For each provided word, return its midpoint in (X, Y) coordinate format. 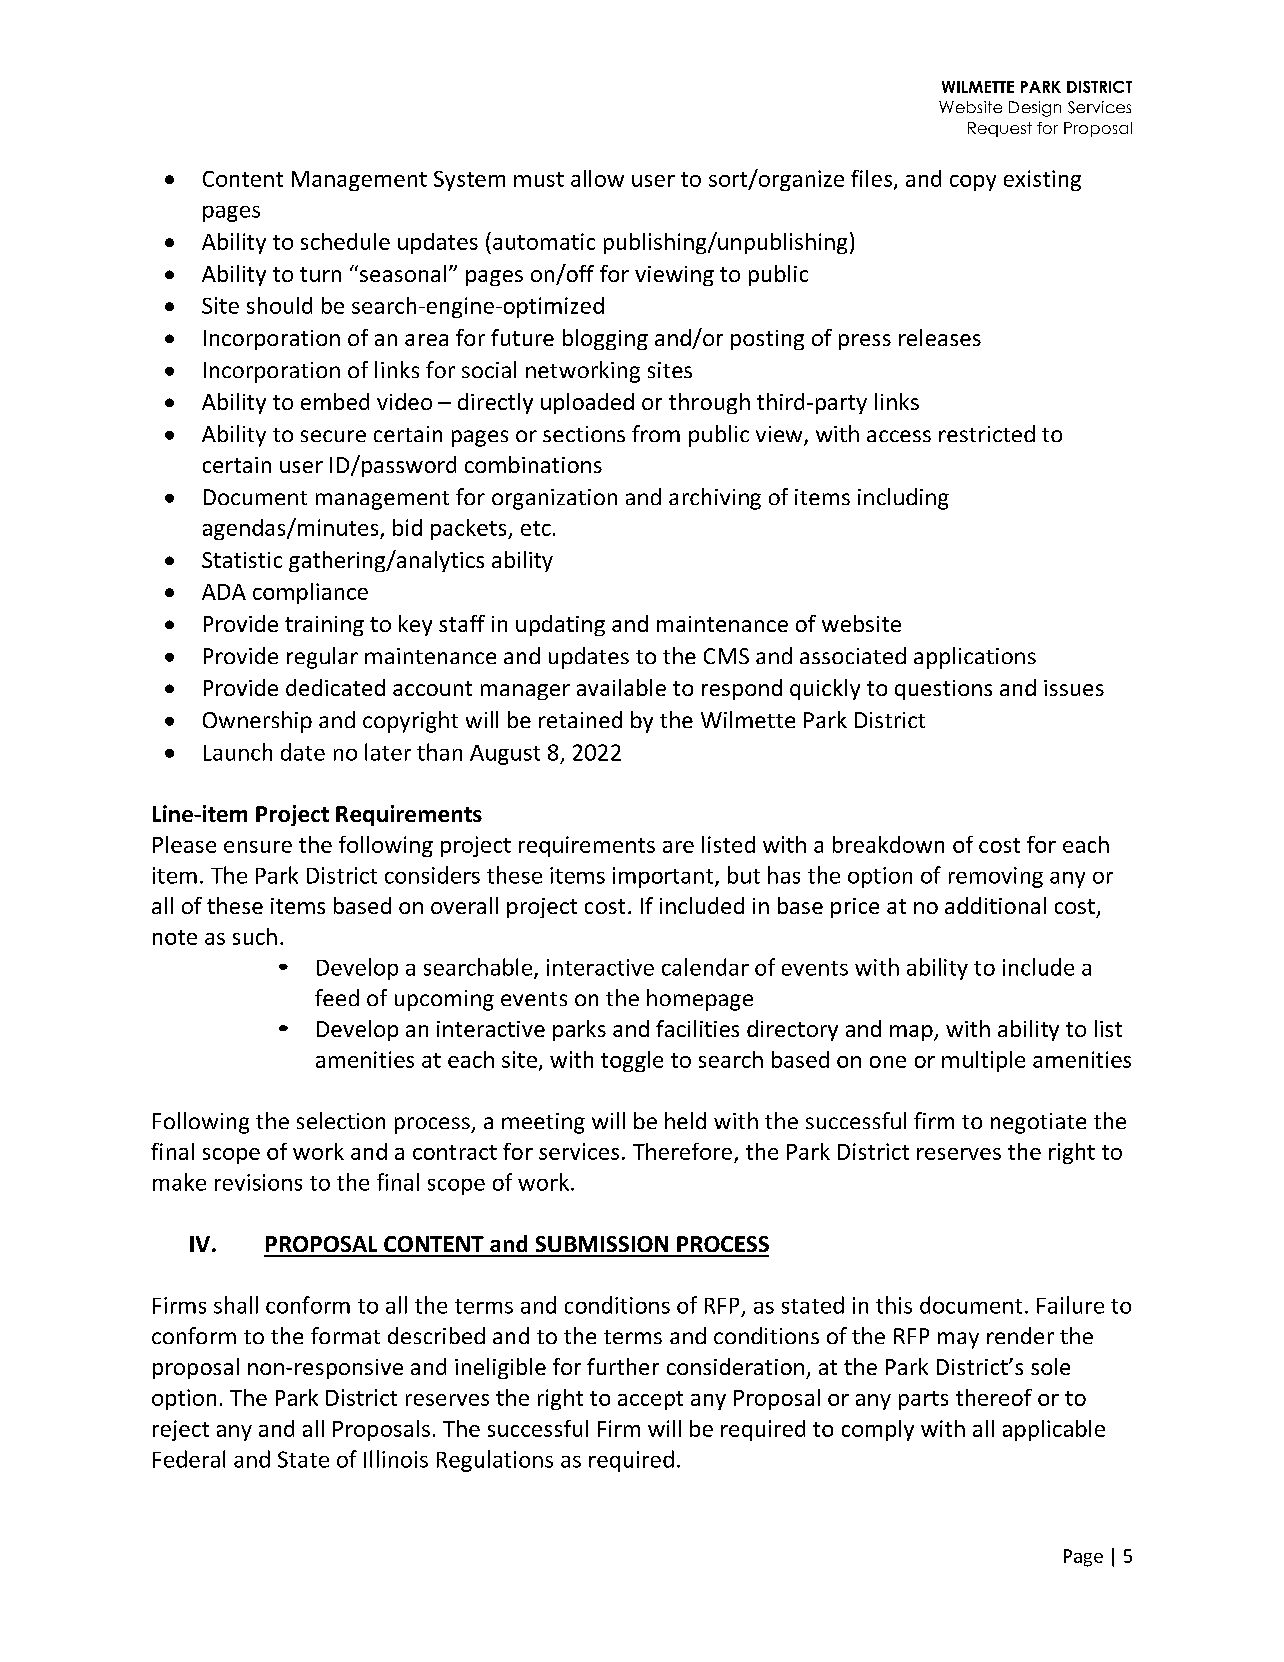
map (912, 1033)
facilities (697, 1028)
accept (650, 1400)
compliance (310, 593)
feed (337, 997)
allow (597, 178)
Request (1000, 129)
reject (181, 1430)
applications (975, 658)
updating (560, 625)
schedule (345, 241)
